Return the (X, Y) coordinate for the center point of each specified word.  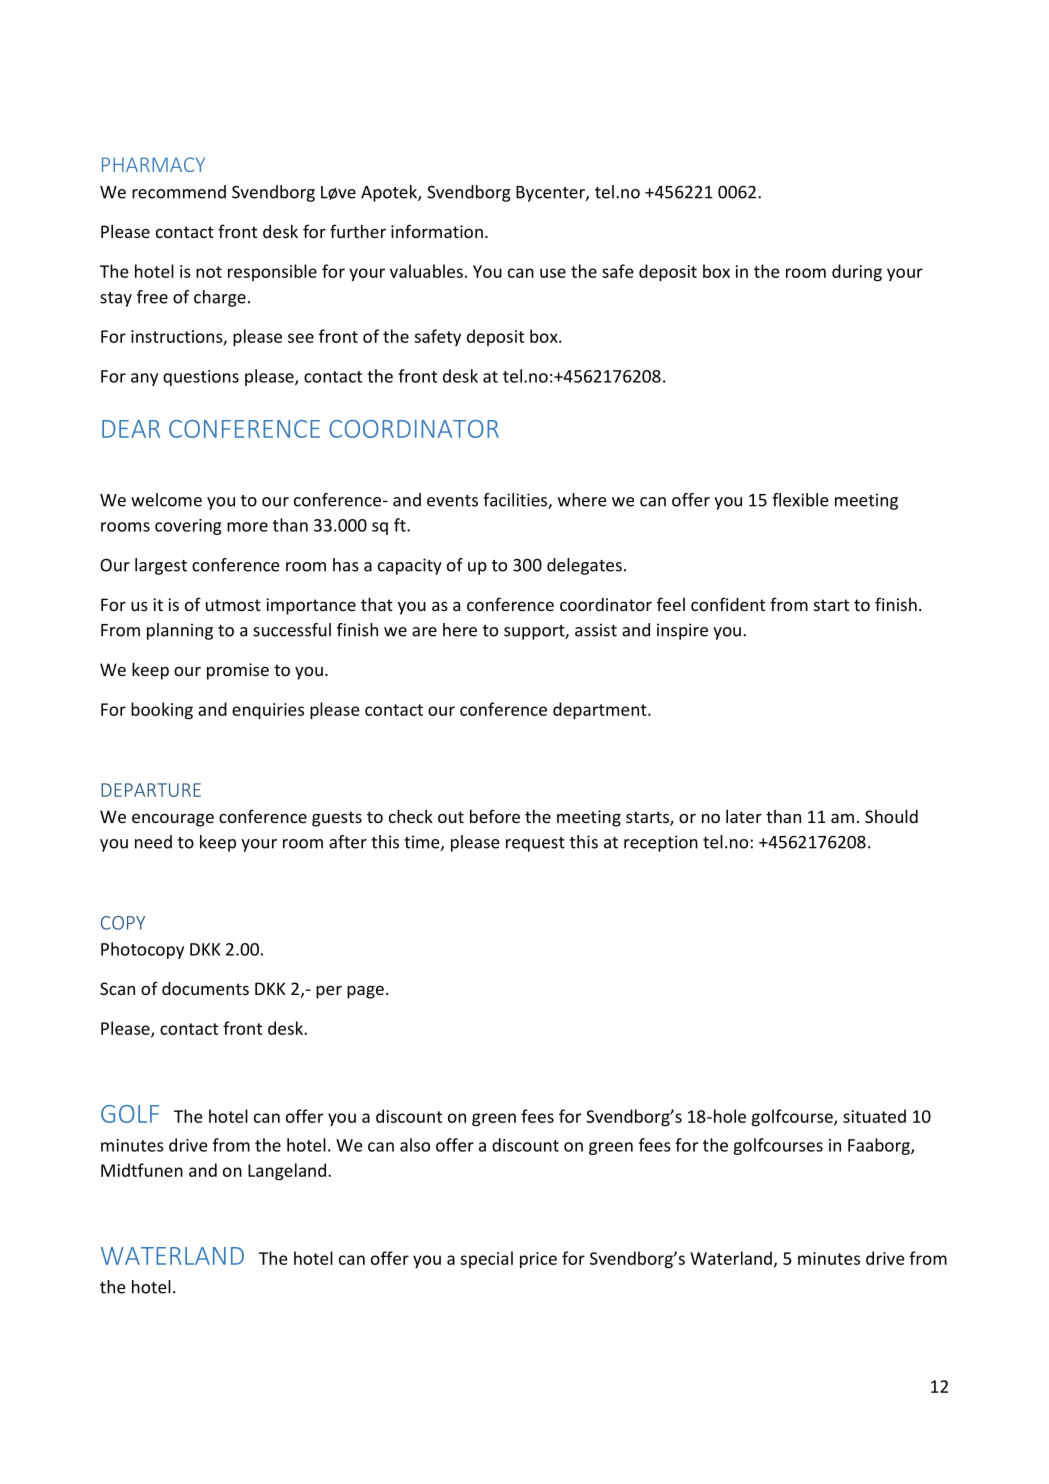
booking (162, 711)
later (744, 816)
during (857, 273)
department (601, 711)
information (437, 231)
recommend (179, 192)
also (415, 1145)
